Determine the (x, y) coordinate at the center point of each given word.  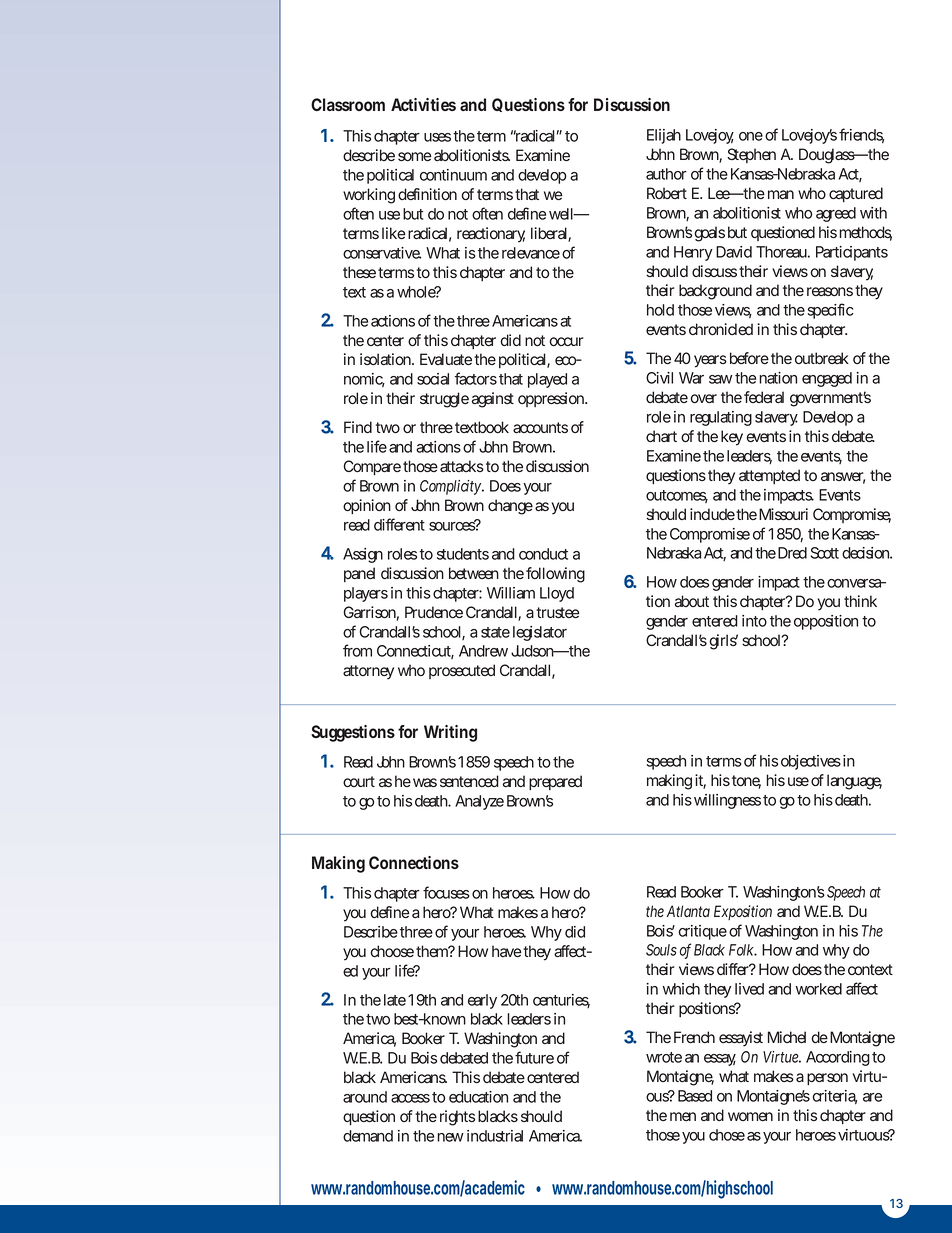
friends (861, 135)
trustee (557, 612)
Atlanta (688, 911)
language (854, 782)
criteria (834, 1097)
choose (392, 951)
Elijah (664, 136)
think (860, 601)
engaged (827, 379)
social (433, 379)
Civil (659, 378)
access (410, 1098)
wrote (664, 1057)
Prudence (434, 612)
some (414, 156)
